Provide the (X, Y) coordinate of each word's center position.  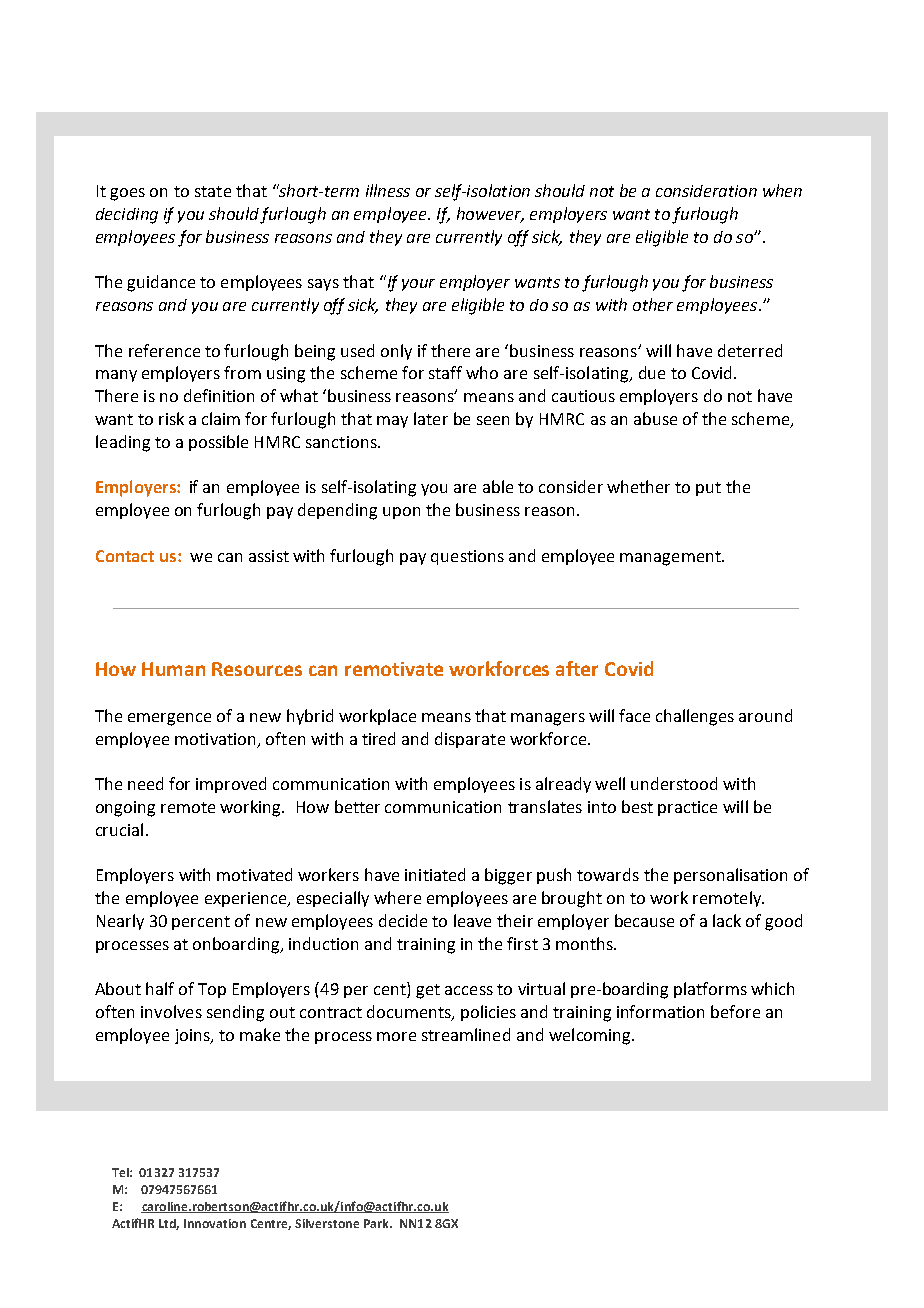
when (782, 190)
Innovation (215, 1223)
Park (377, 1223)
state (213, 191)
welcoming (591, 1036)
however (490, 215)
